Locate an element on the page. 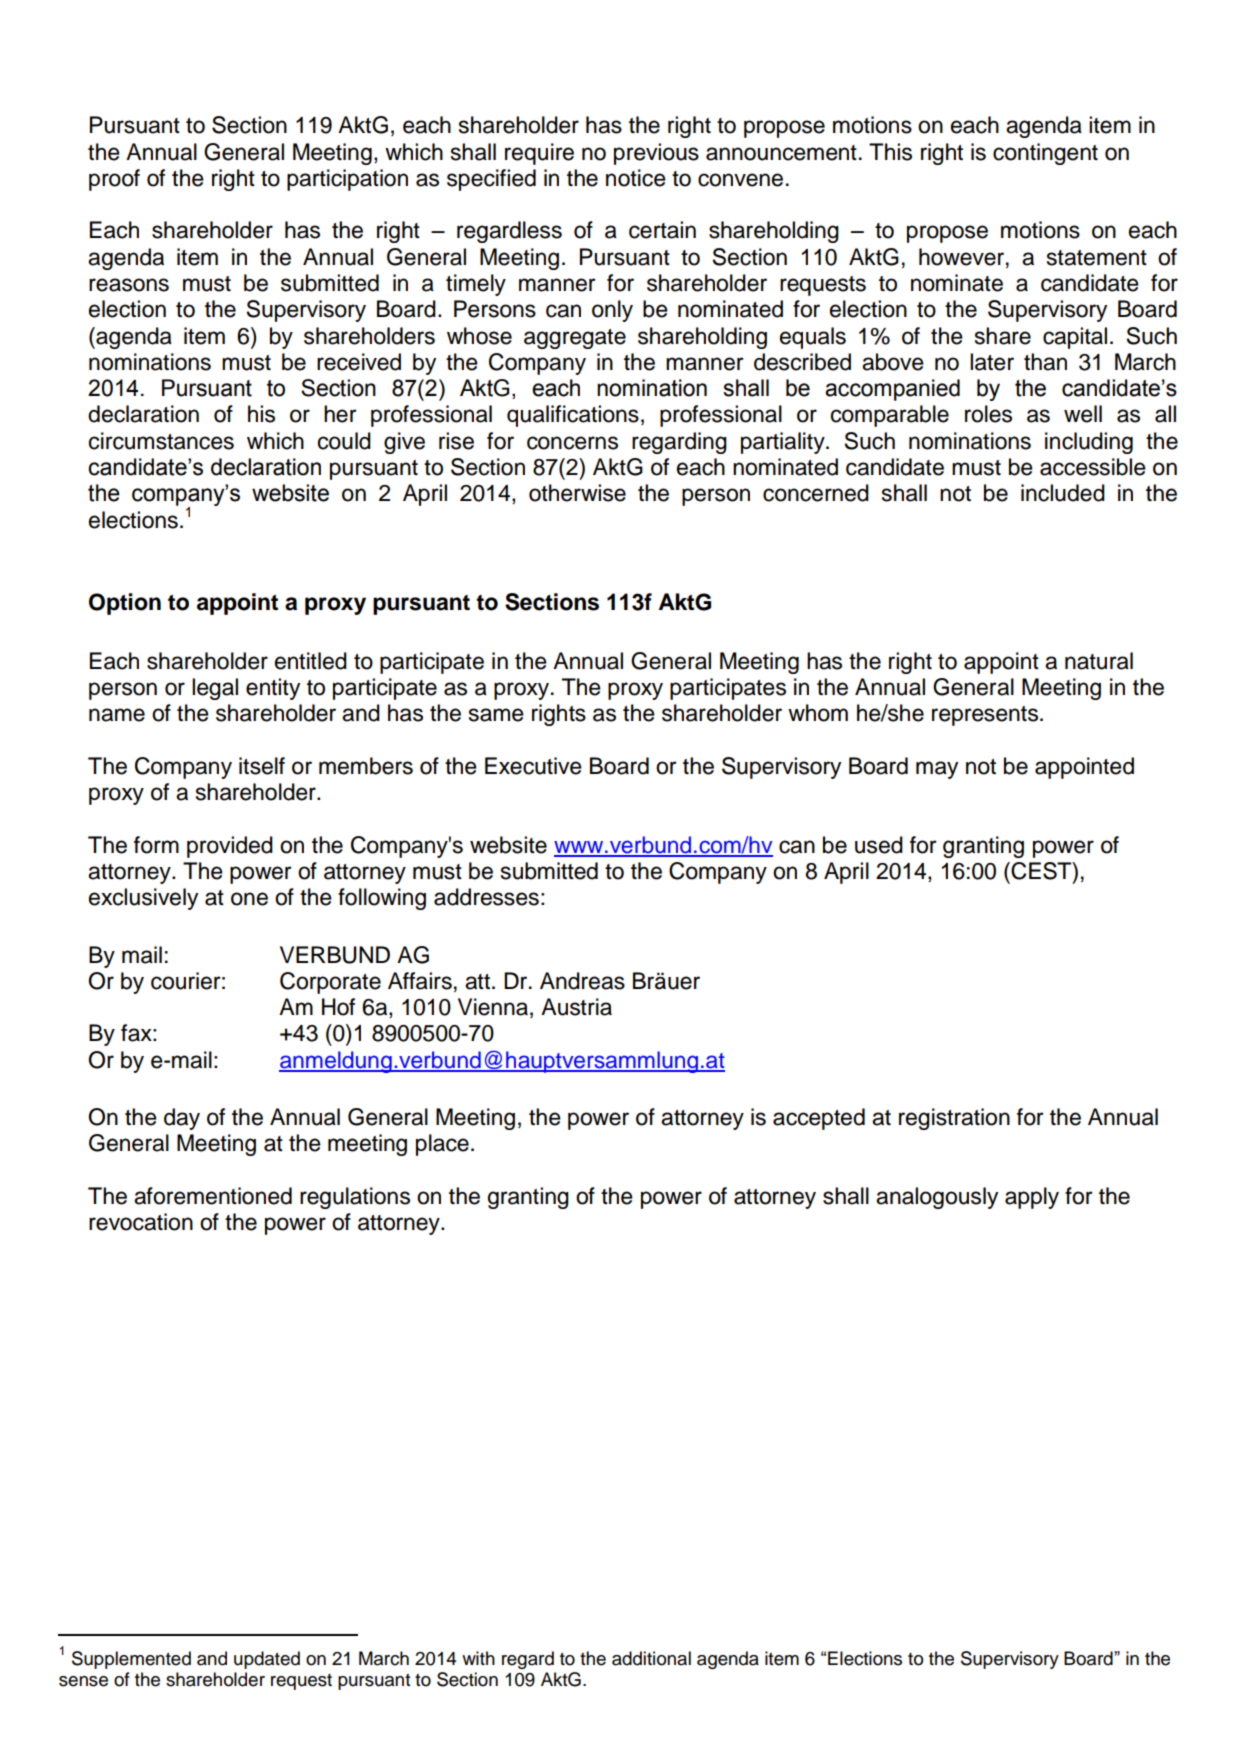  registration is located at coordinates (954, 1119).
